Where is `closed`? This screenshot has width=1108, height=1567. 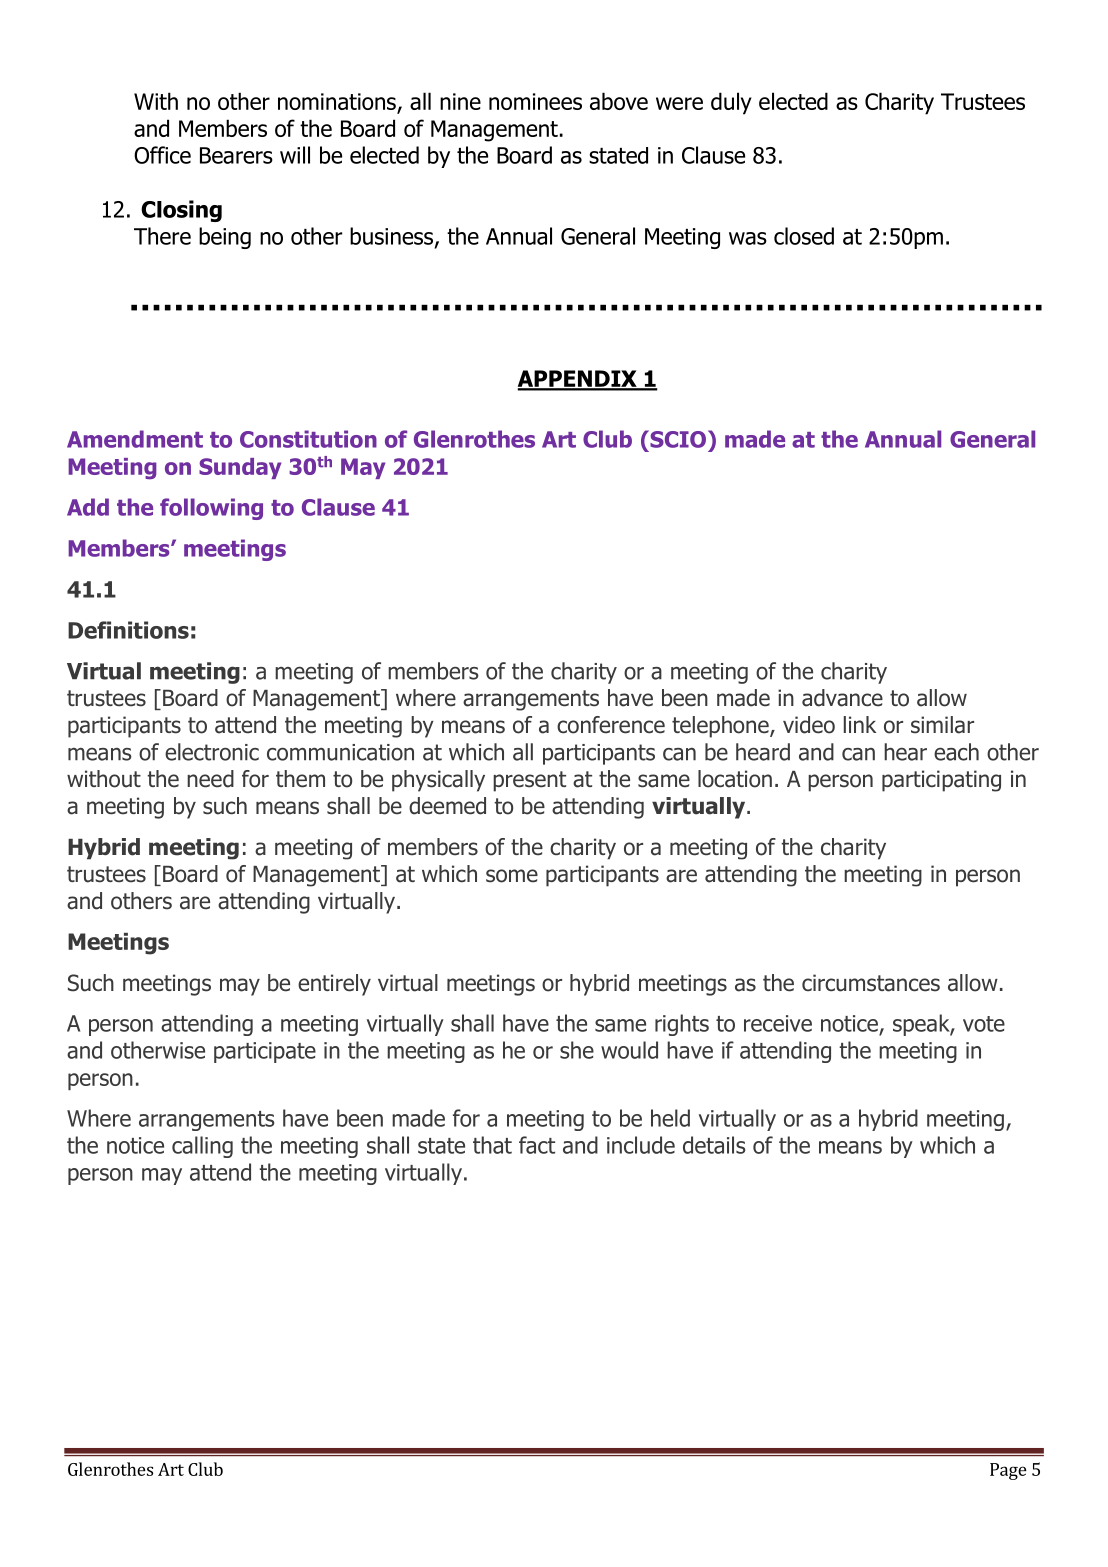 closed is located at coordinates (804, 236).
